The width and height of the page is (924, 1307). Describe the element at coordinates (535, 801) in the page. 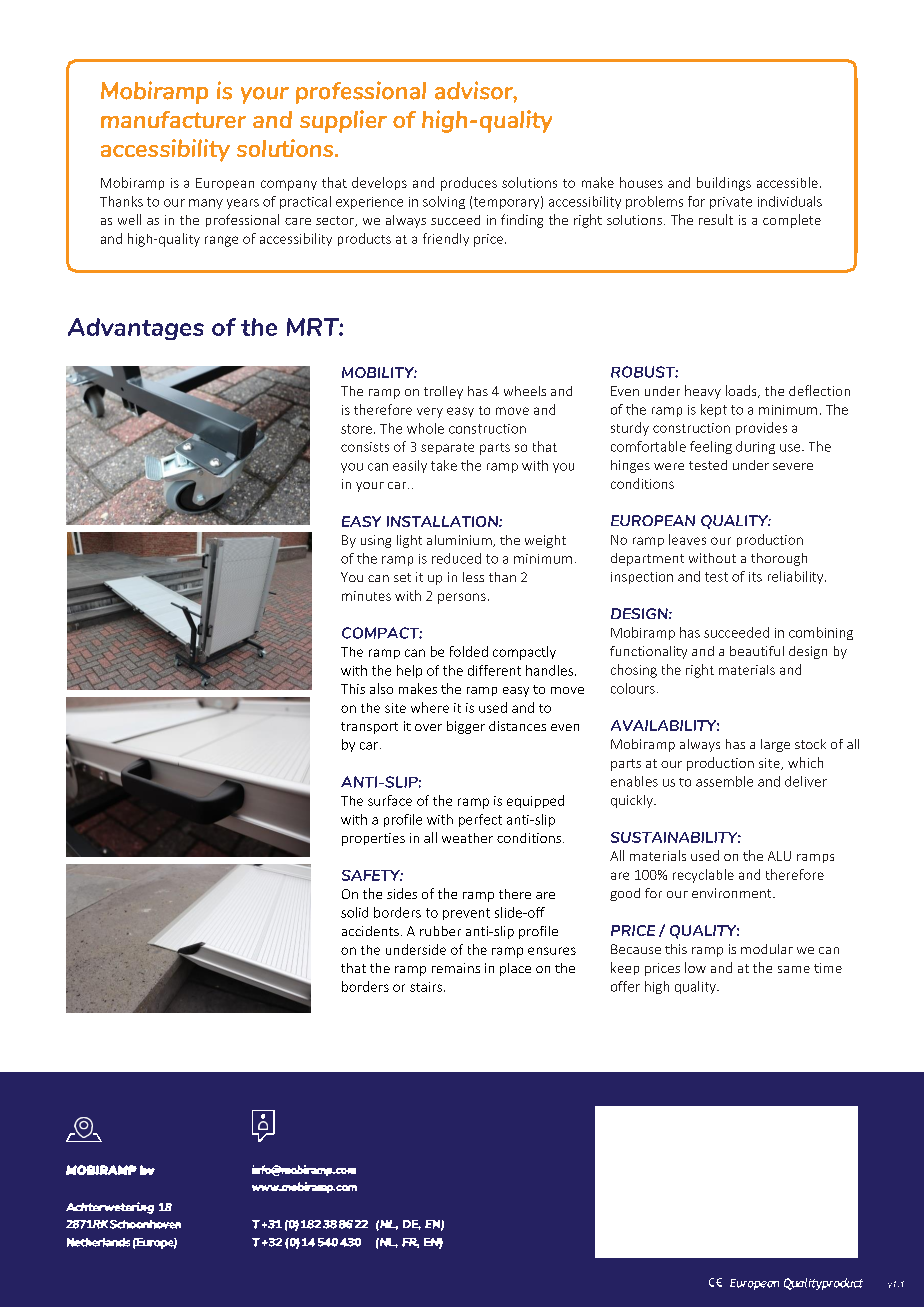

I see `equipped` at that location.
